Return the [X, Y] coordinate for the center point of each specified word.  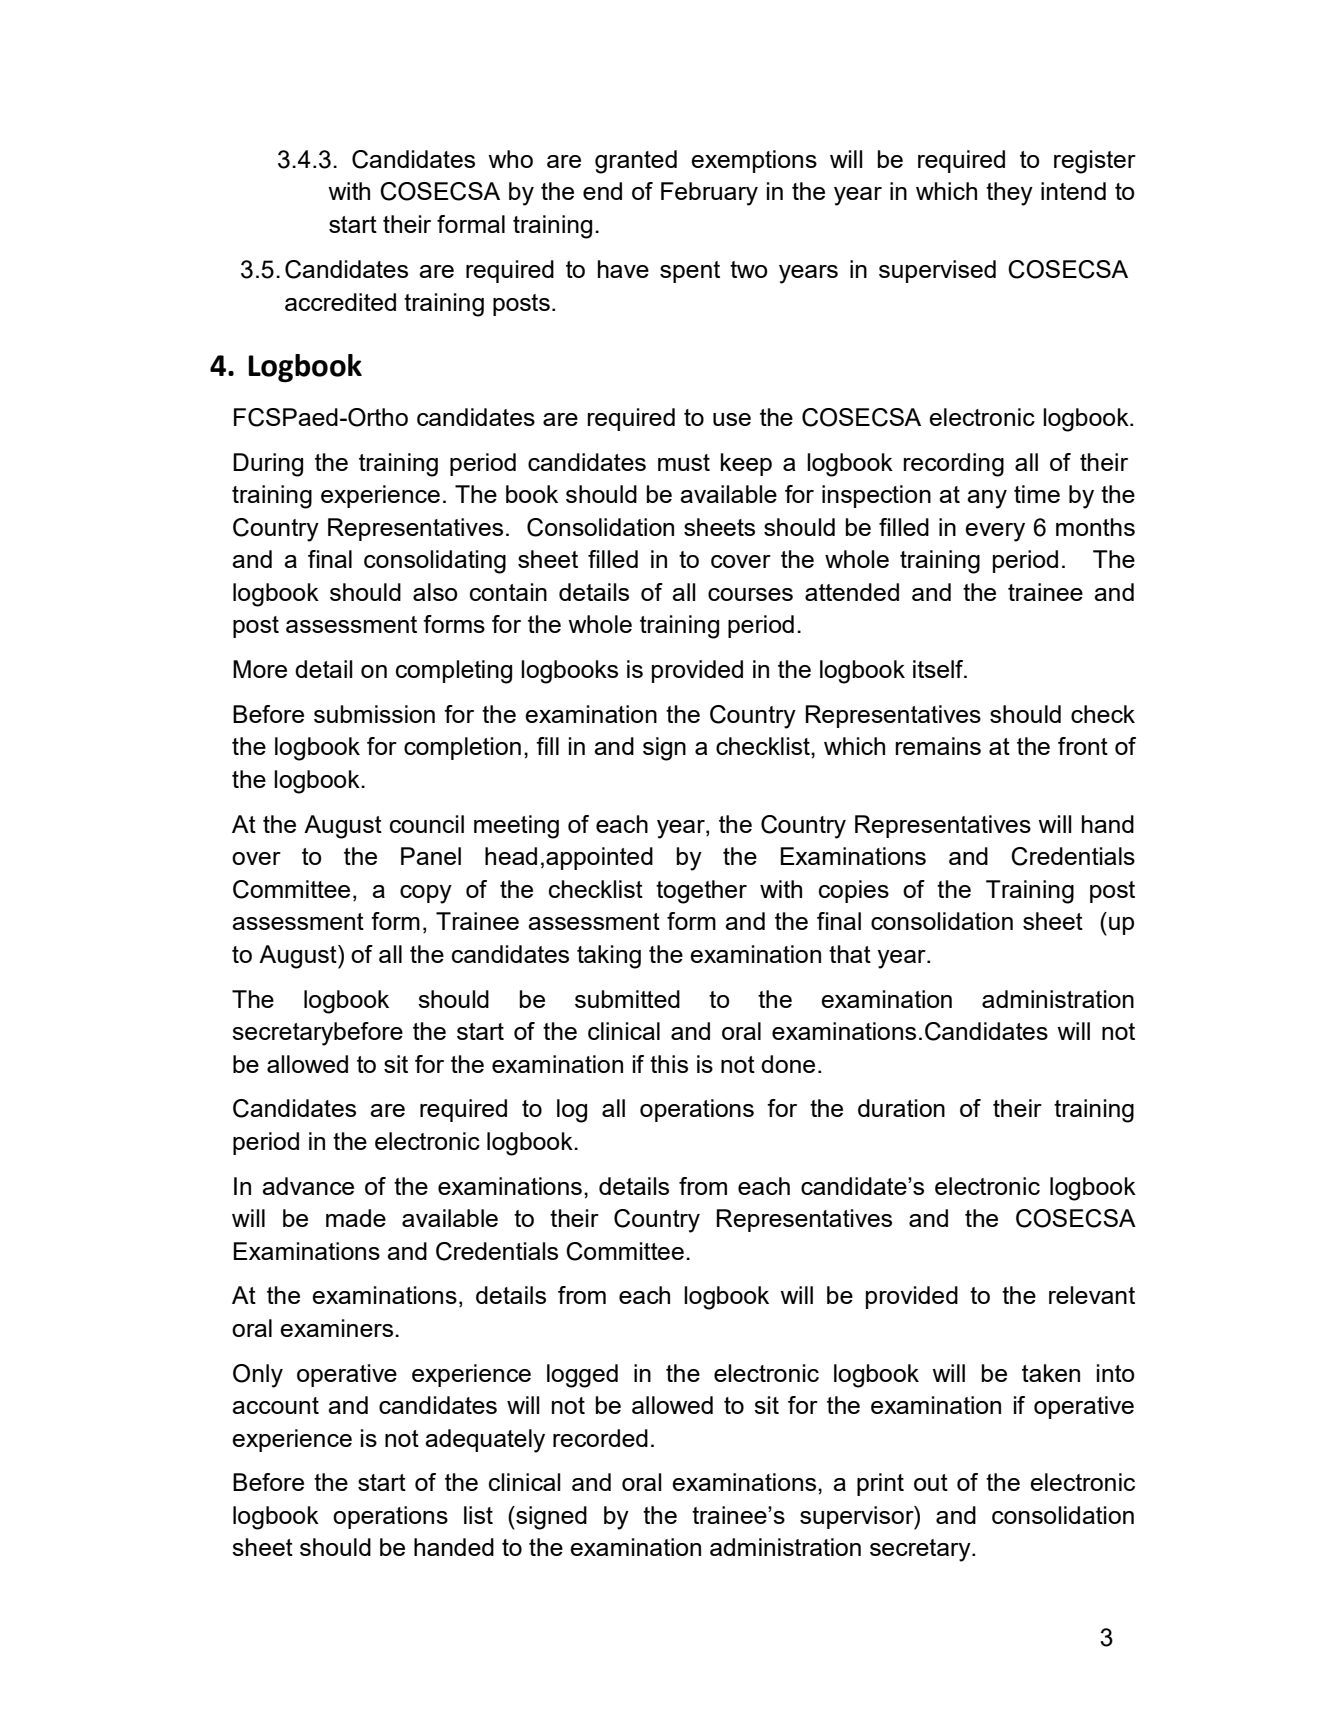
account [275, 1405]
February [709, 194]
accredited [340, 302]
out [931, 1482]
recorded [600, 1438]
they [1009, 194]
